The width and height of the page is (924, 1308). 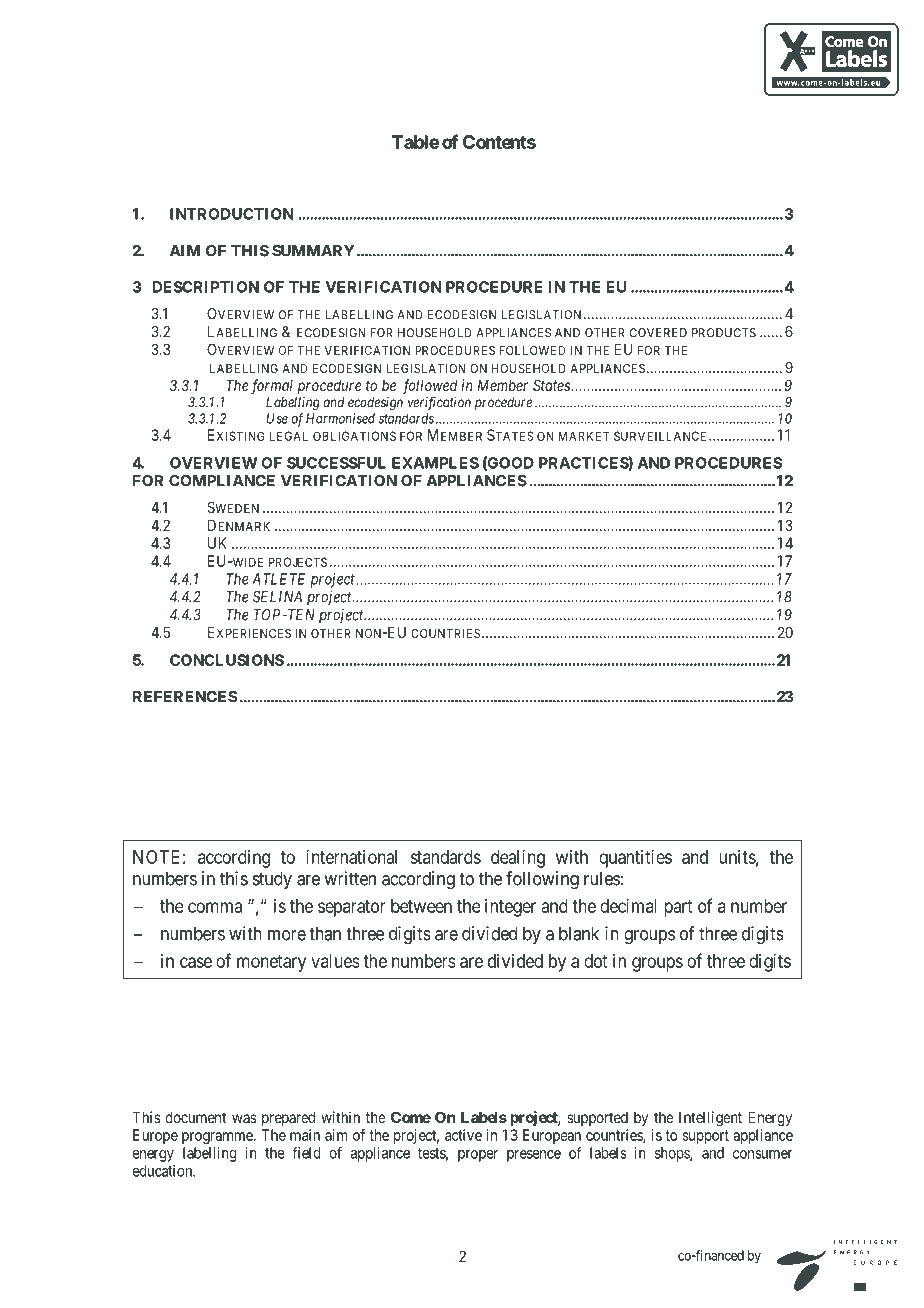 What do you see at coordinates (435, 463) in the page?
I see `EXAMPLES` at bounding box center [435, 463].
